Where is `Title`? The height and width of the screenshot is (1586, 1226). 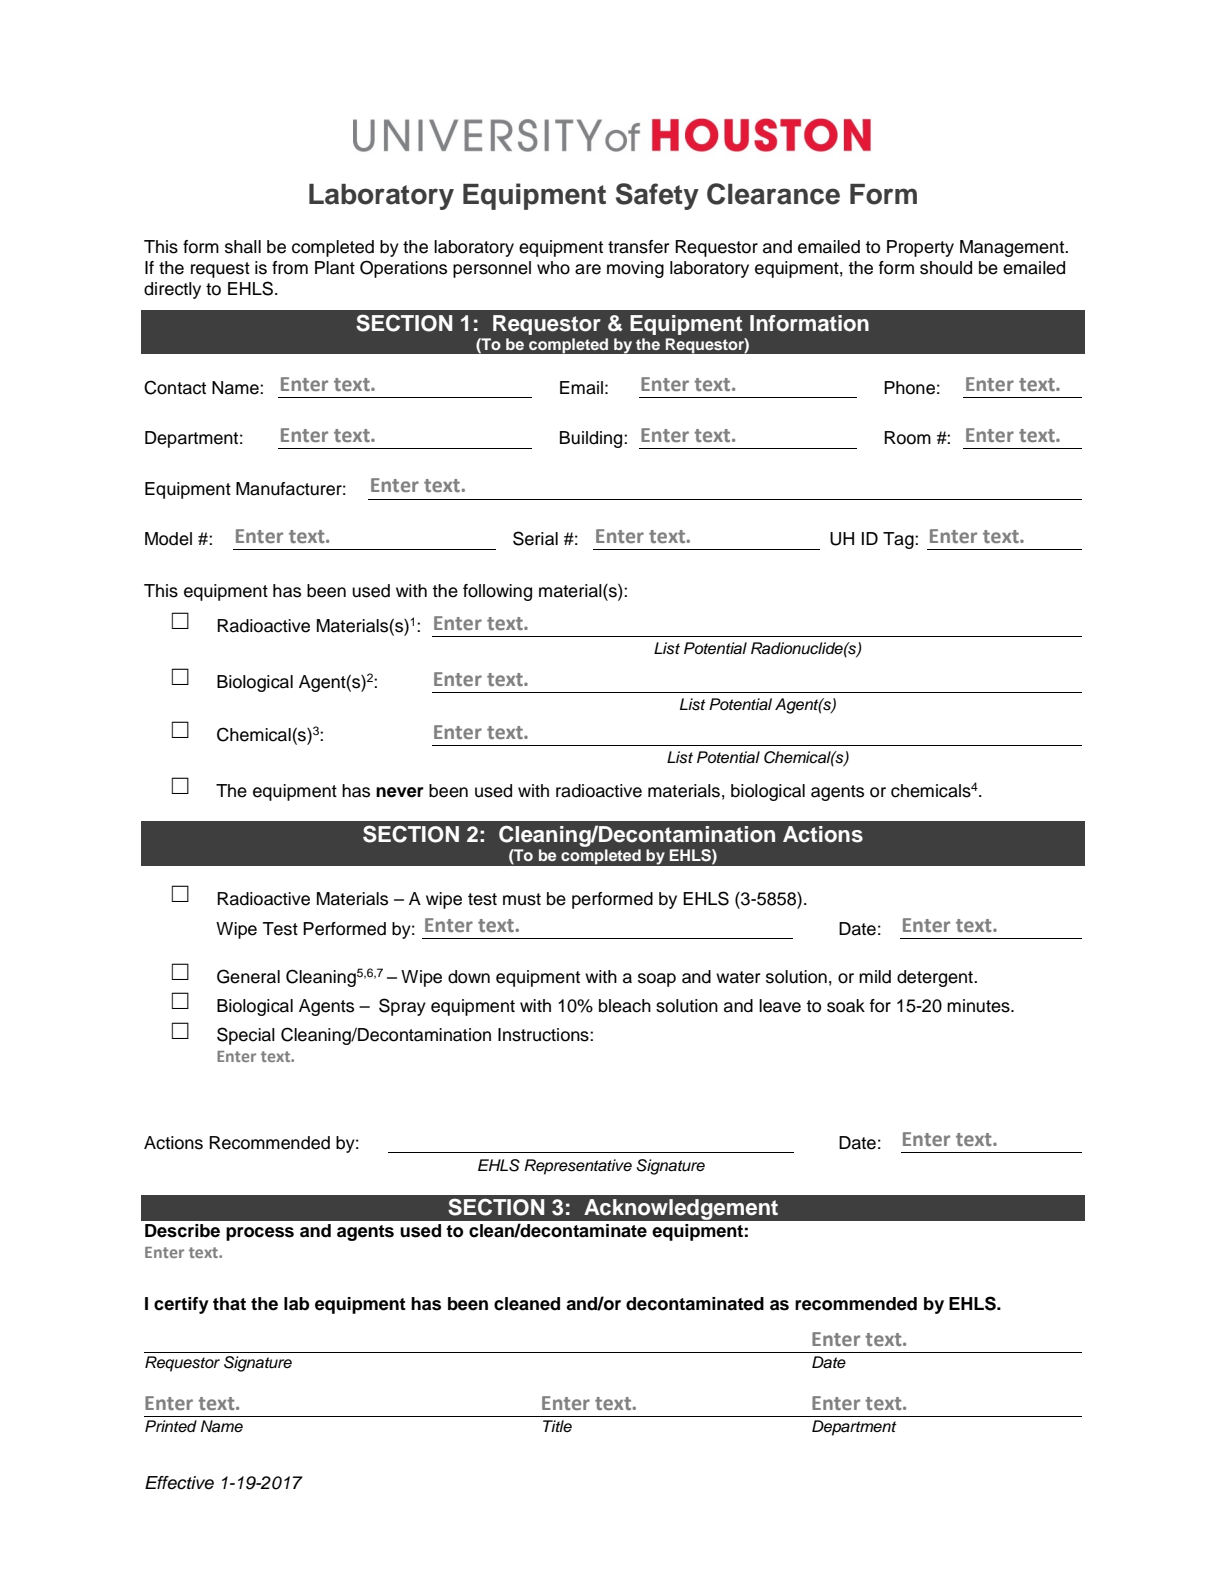
Title is located at coordinates (557, 1426).
